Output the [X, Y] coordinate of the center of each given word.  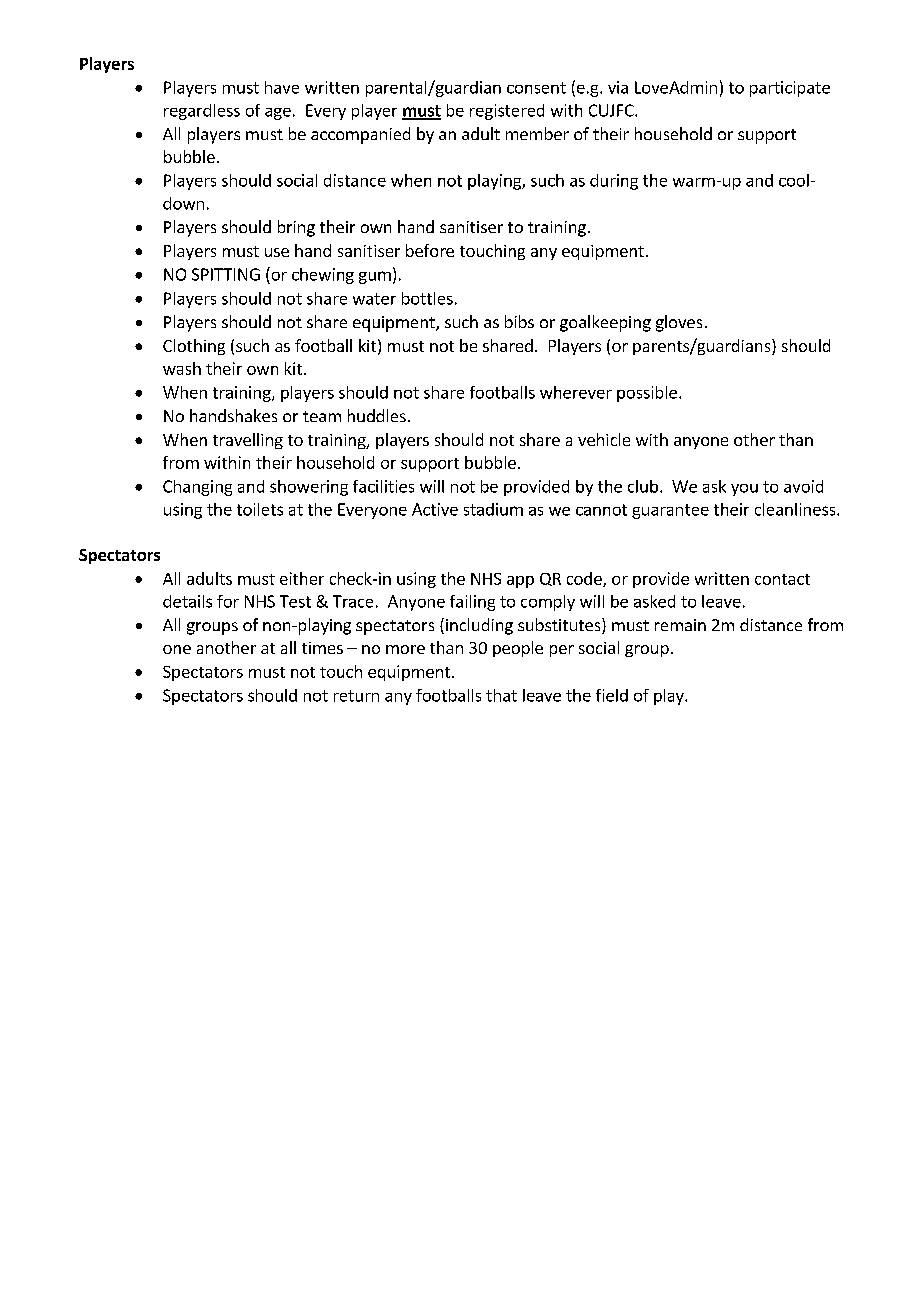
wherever [576, 392]
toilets [260, 509]
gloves [679, 323]
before [430, 250]
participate [790, 89]
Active [435, 509]
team [322, 416]
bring [296, 228]
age [278, 114]
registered [507, 112]
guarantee [670, 511]
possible [647, 394]
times [322, 648]
